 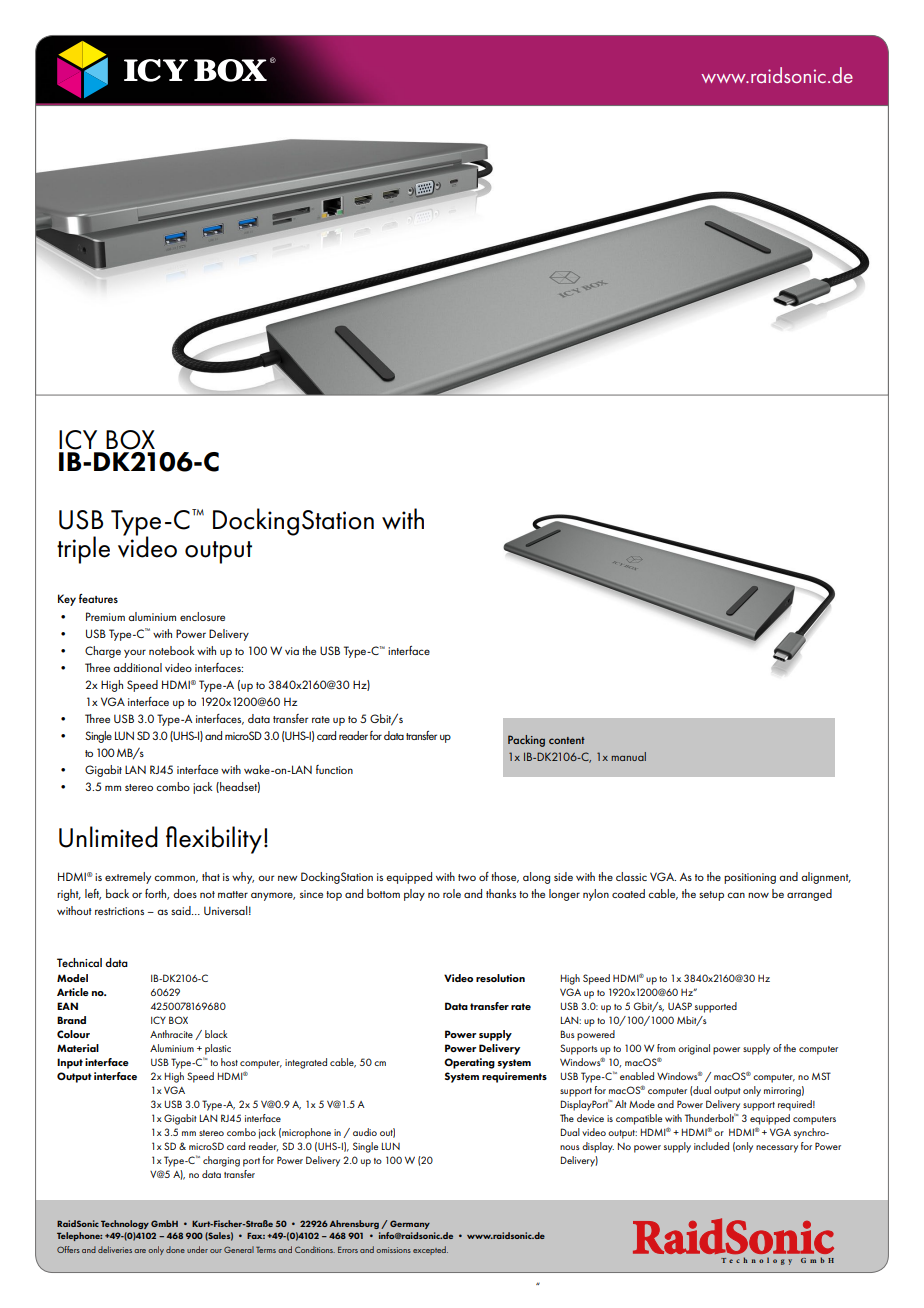 I want to click on can, so click(x=736, y=895).
